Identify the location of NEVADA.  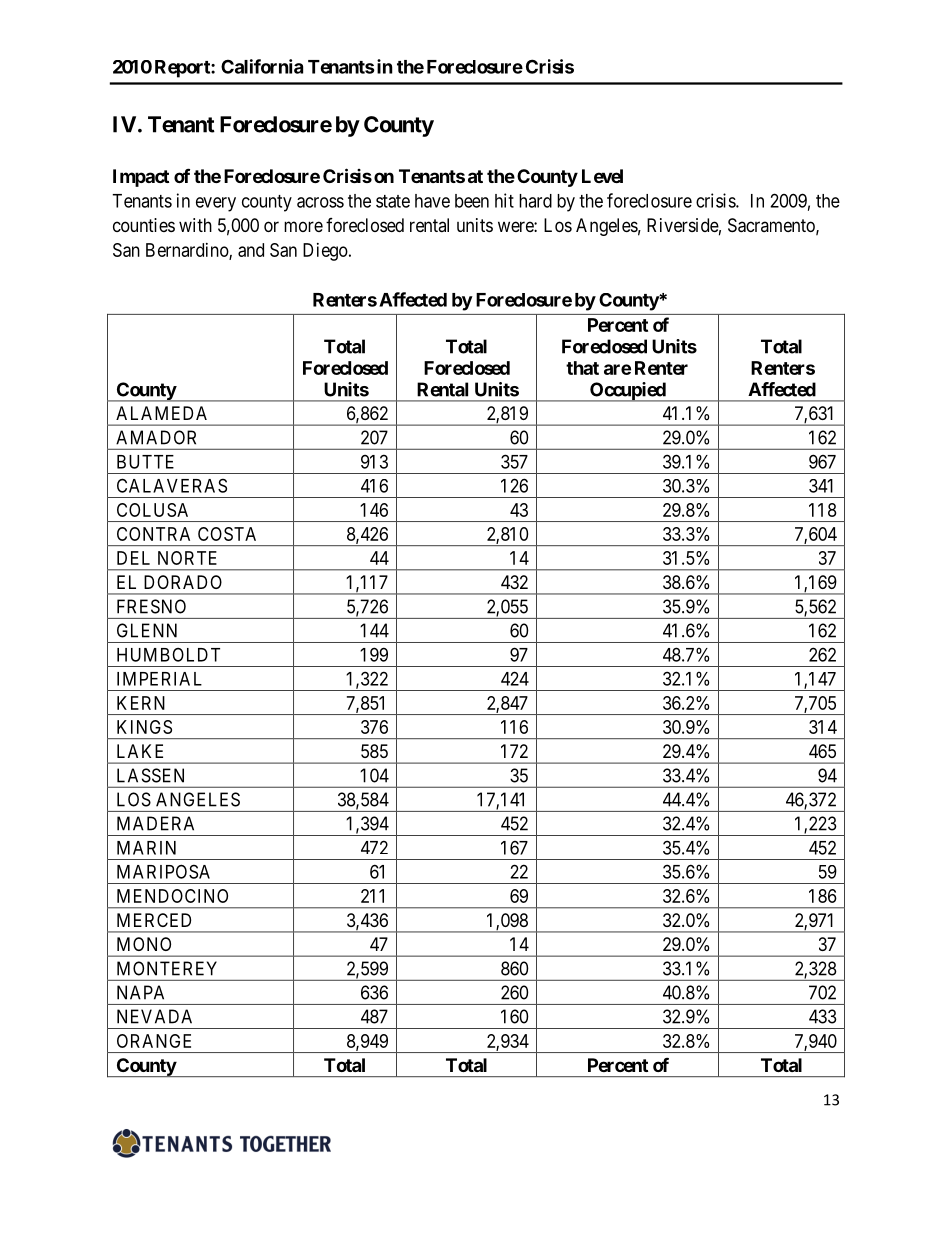
(154, 1016).
